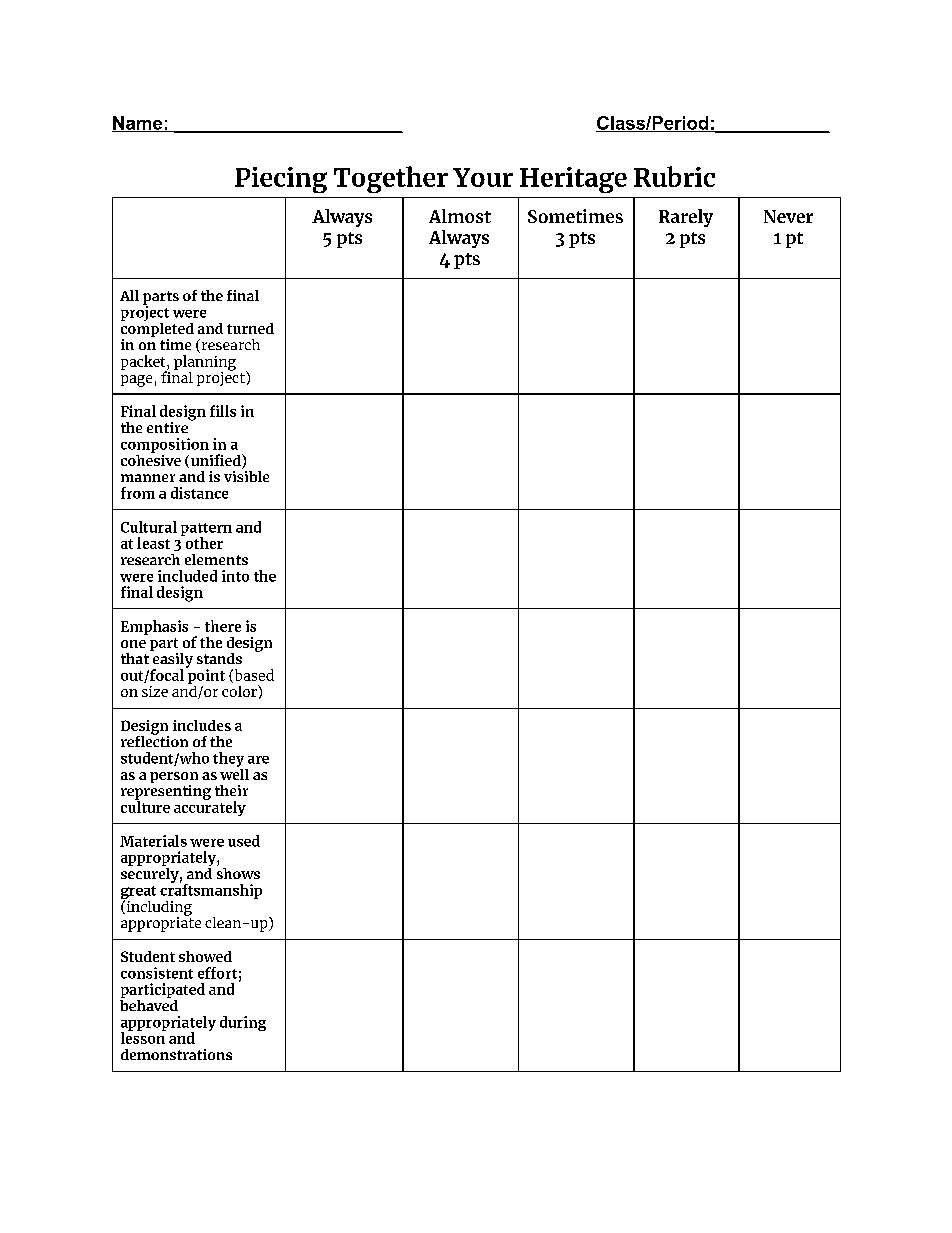  What do you see at coordinates (243, 1023) in the screenshot?
I see `during` at bounding box center [243, 1023].
